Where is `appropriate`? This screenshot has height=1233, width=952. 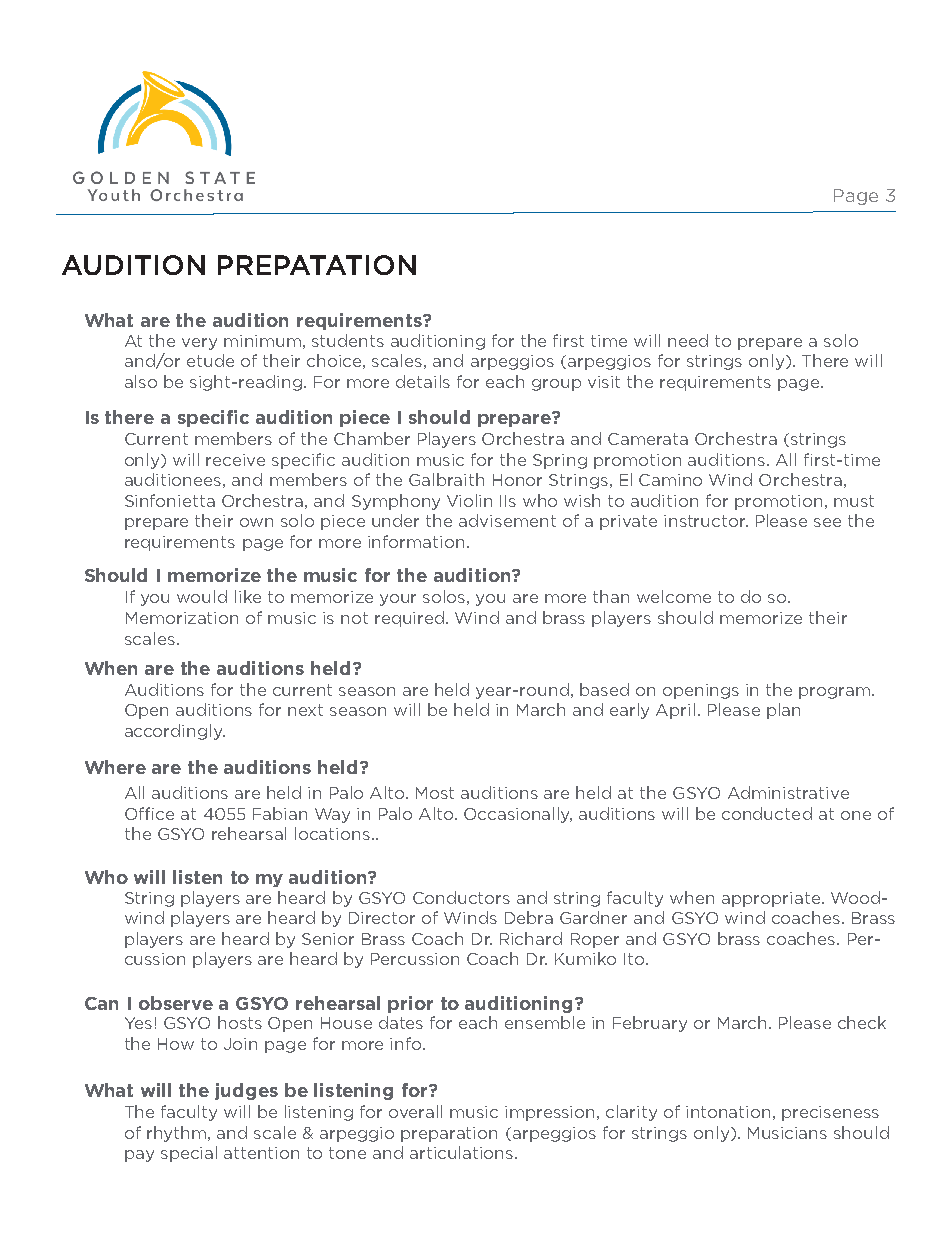 appropriate is located at coordinates (772, 899).
